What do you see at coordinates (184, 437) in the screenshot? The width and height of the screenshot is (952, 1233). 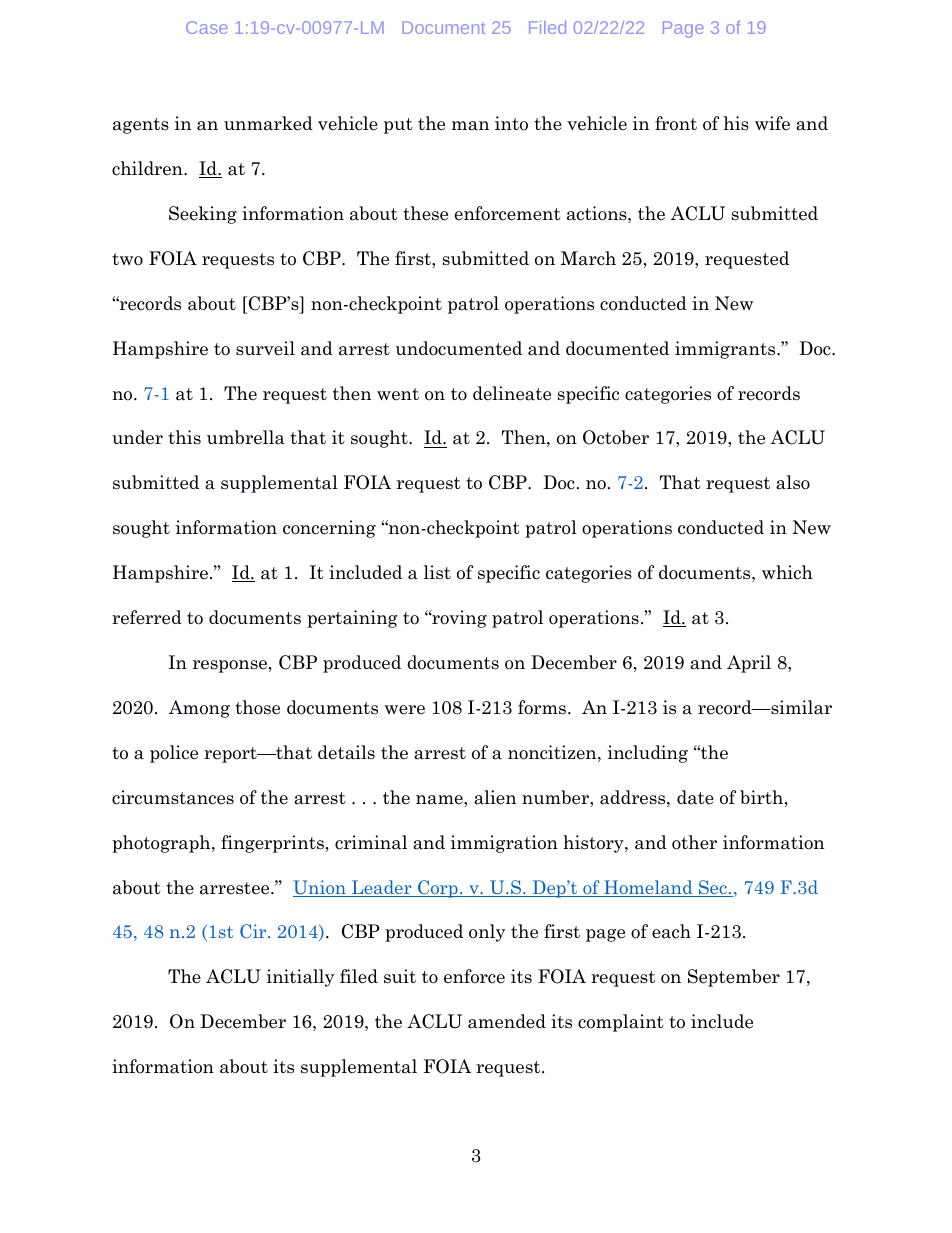 I see `this` at bounding box center [184, 437].
